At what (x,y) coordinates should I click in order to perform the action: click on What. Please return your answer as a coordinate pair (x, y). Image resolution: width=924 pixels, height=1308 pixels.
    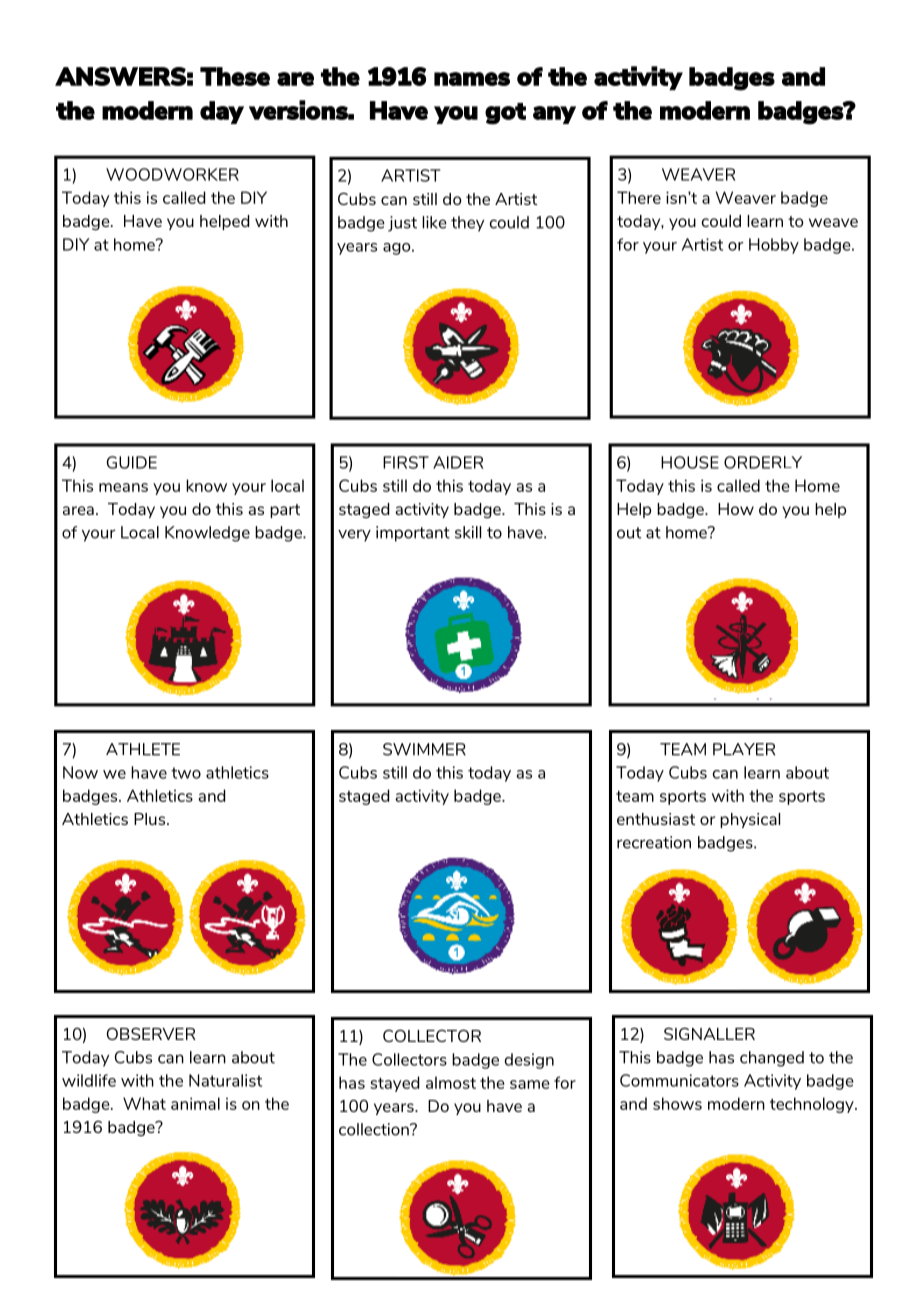
    Looking at the image, I should click on (144, 1103).
